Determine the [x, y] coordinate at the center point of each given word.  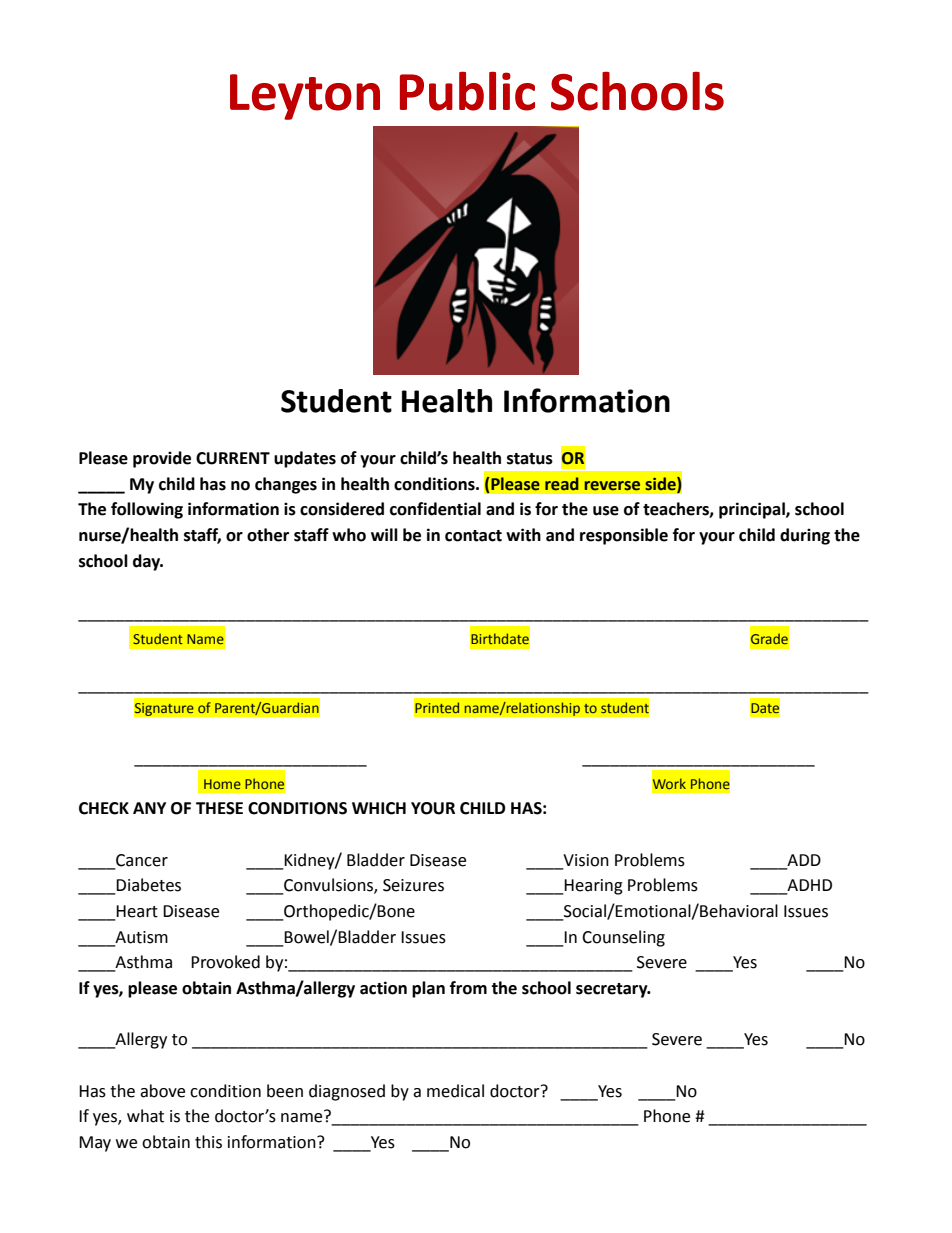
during [805, 536]
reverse [612, 486]
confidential [435, 509]
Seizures [413, 885]
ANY [149, 808]
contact [473, 536]
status [530, 459]
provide [162, 459]
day [148, 562]
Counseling [623, 938]
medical [455, 1091]
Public [467, 91]
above [162, 1091]
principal [753, 510]
